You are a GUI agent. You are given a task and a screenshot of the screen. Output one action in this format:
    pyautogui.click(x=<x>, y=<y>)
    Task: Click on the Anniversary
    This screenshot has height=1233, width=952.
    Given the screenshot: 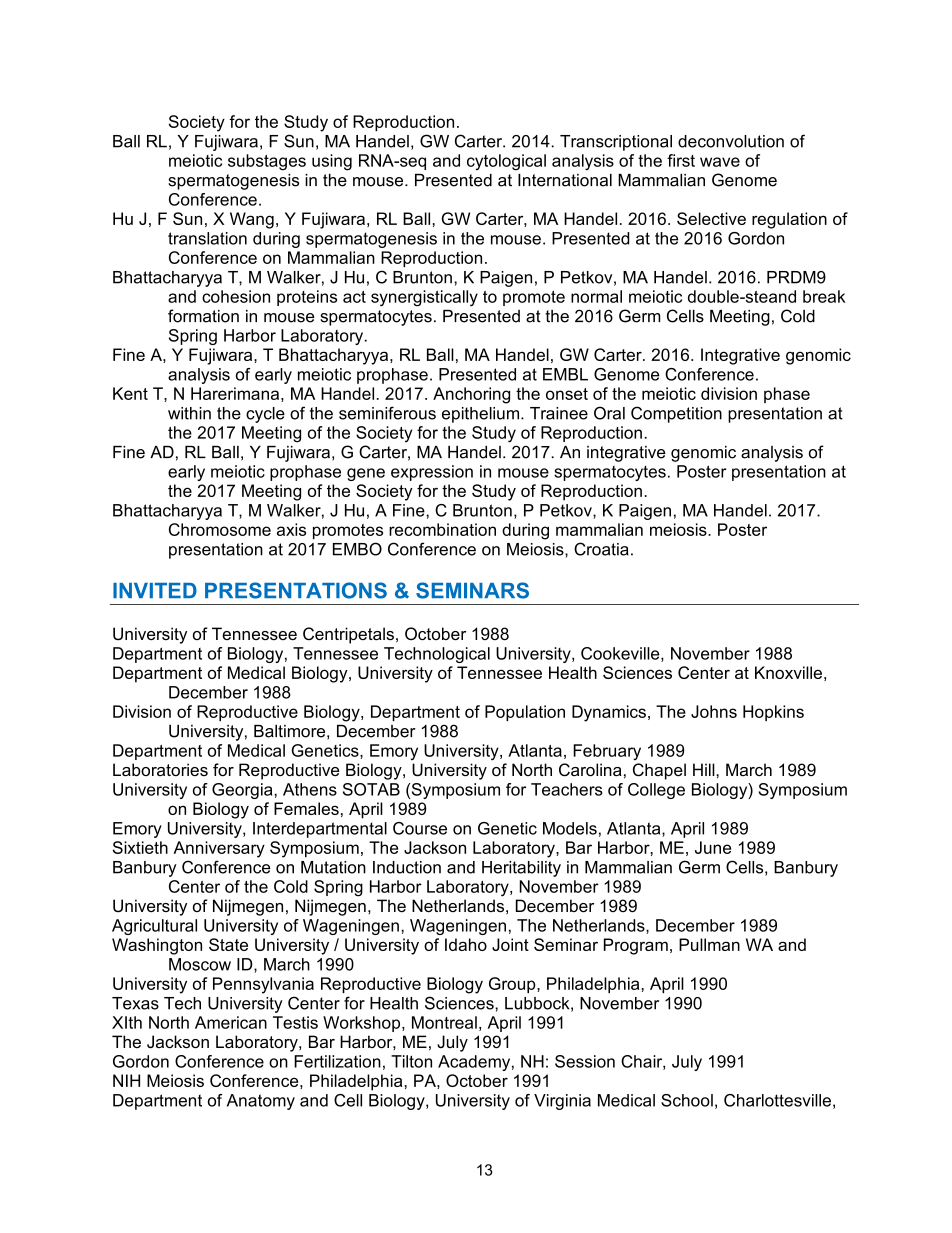 What is the action you would take?
    pyautogui.click(x=219, y=849)
